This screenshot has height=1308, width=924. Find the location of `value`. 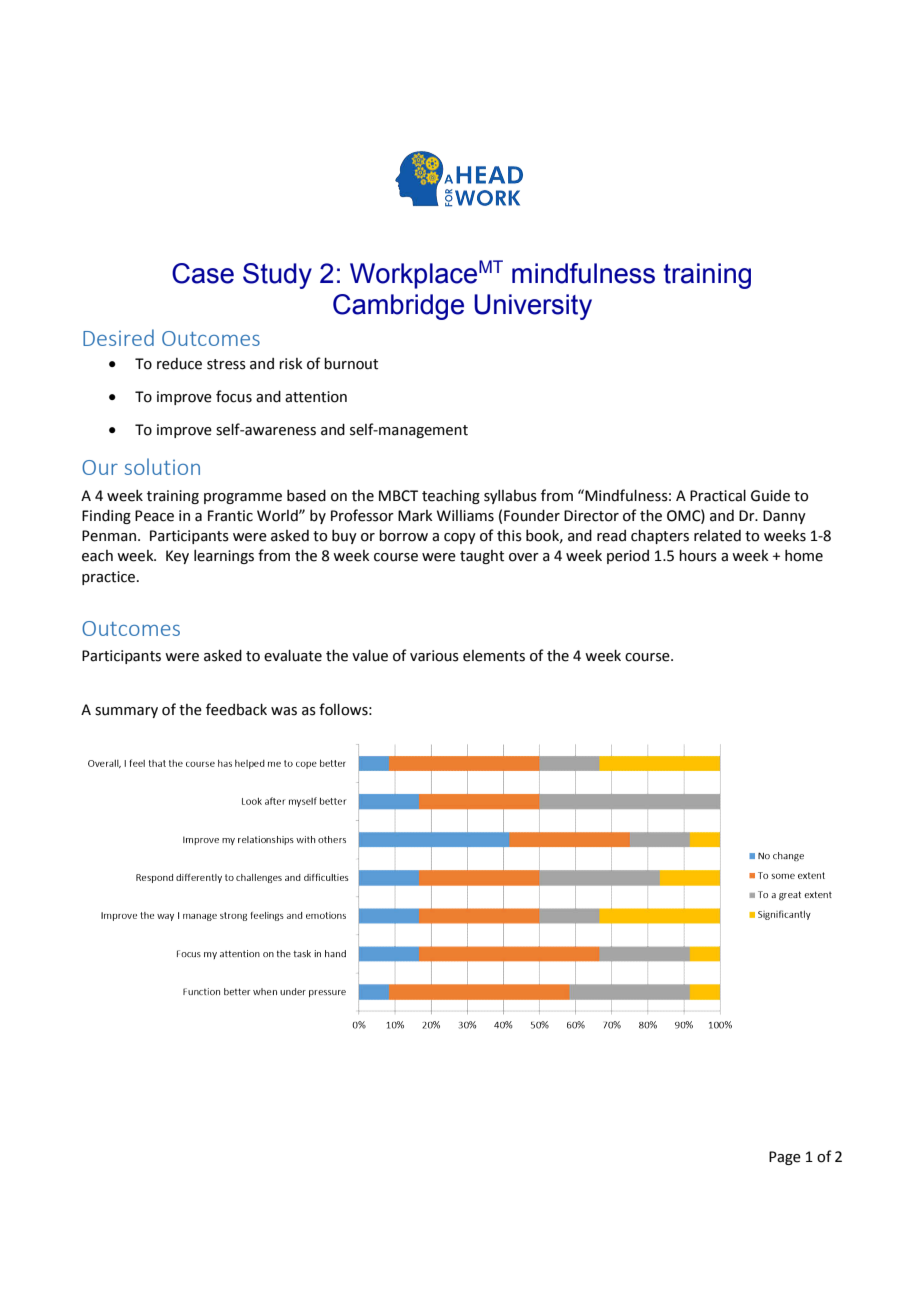

value is located at coordinates (370, 656).
